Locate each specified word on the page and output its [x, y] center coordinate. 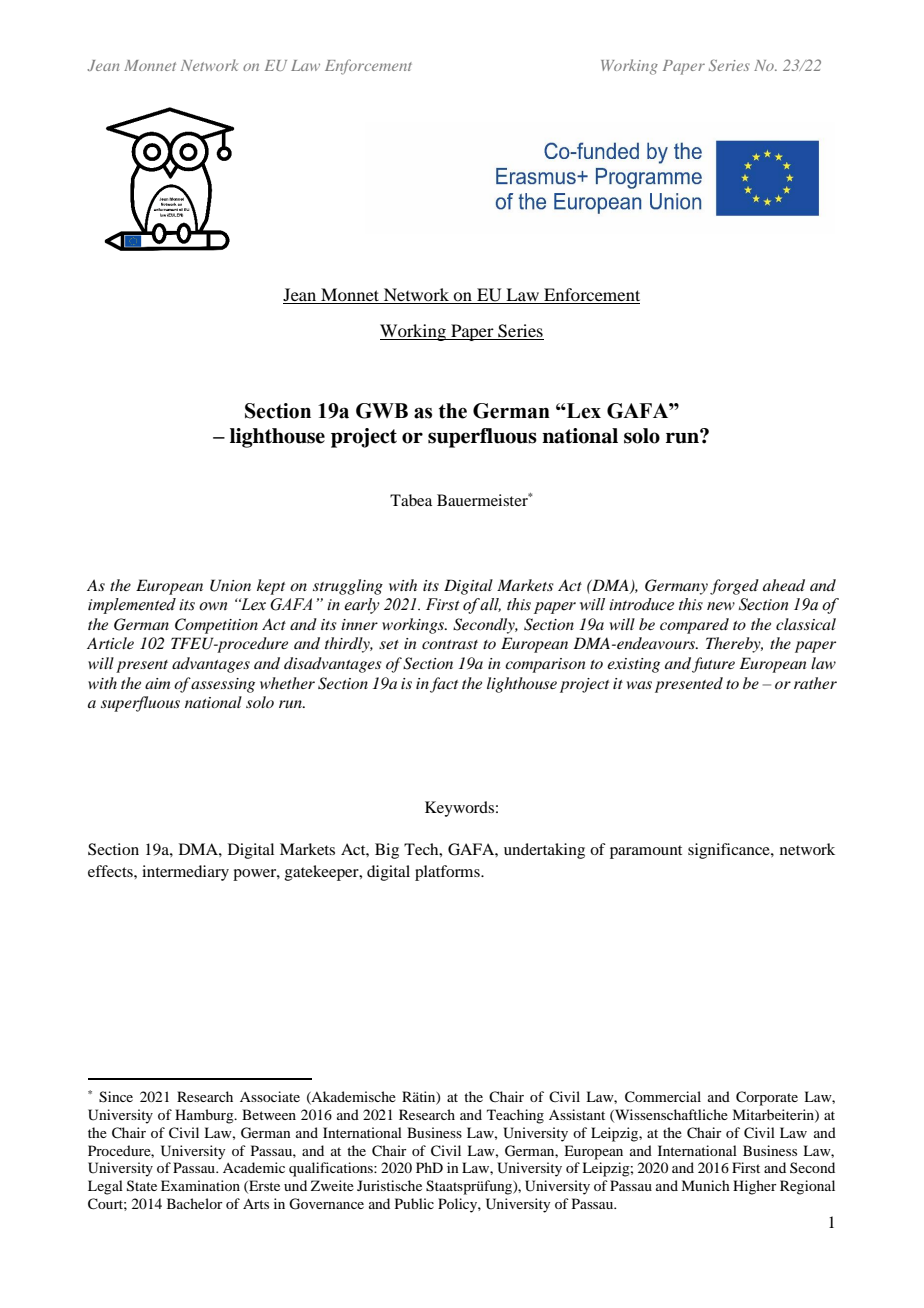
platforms [448, 873]
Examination [200, 1185]
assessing [223, 685]
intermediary [185, 873]
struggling [348, 587]
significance [730, 851]
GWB [382, 411]
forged [734, 587]
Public [414, 1203]
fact [444, 685]
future [713, 665]
